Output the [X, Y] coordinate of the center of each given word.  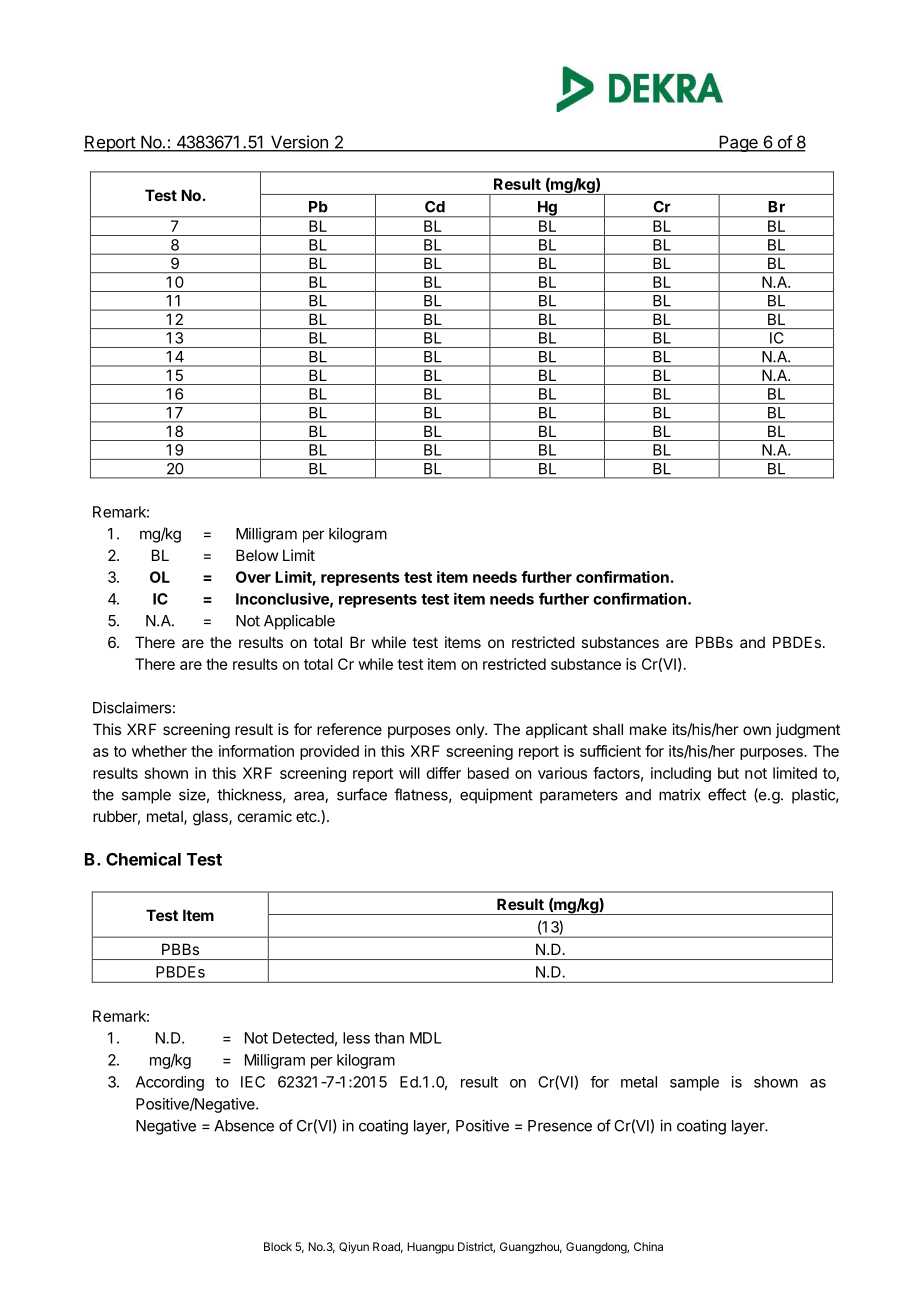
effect [727, 794]
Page [738, 143]
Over [253, 577]
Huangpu [430, 1248]
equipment [496, 796]
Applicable [299, 622]
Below [257, 555]
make [648, 729]
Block [278, 1246]
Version [299, 143]
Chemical [143, 859]
